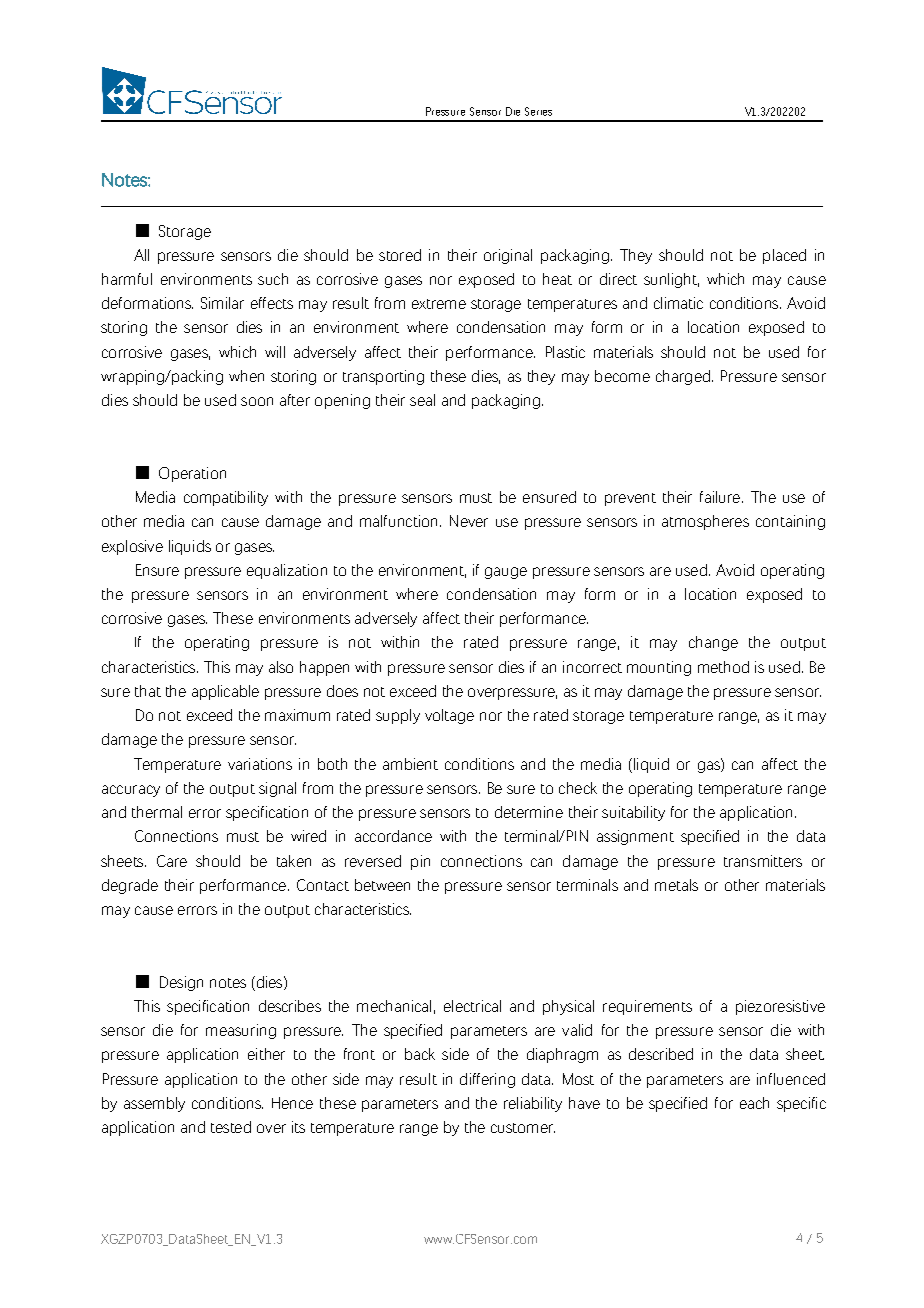 This screenshot has width=924, height=1308. I want to click on placed, so click(784, 256).
